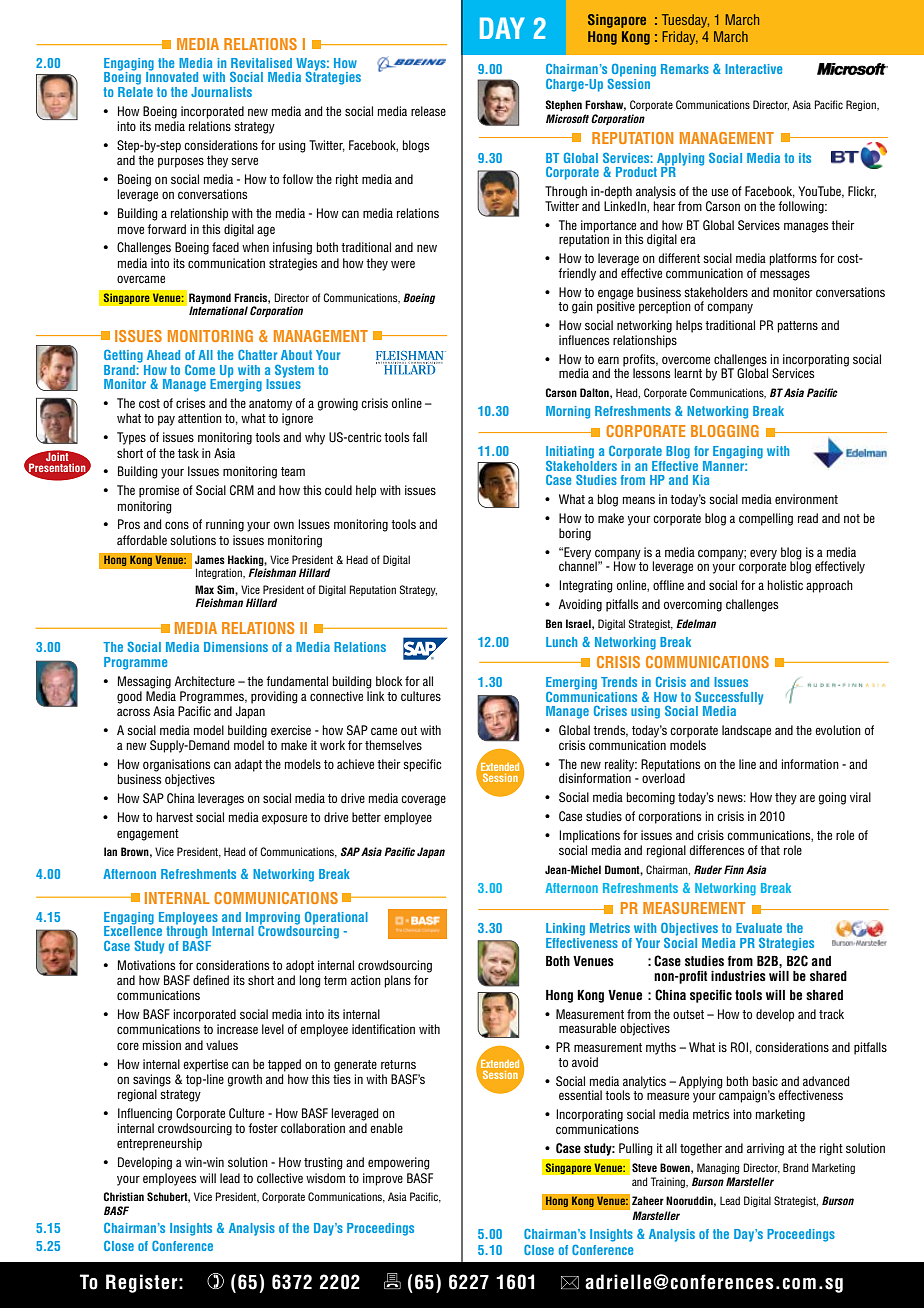 This image has width=924, height=1308. I want to click on Interactive, so click(753, 69).
